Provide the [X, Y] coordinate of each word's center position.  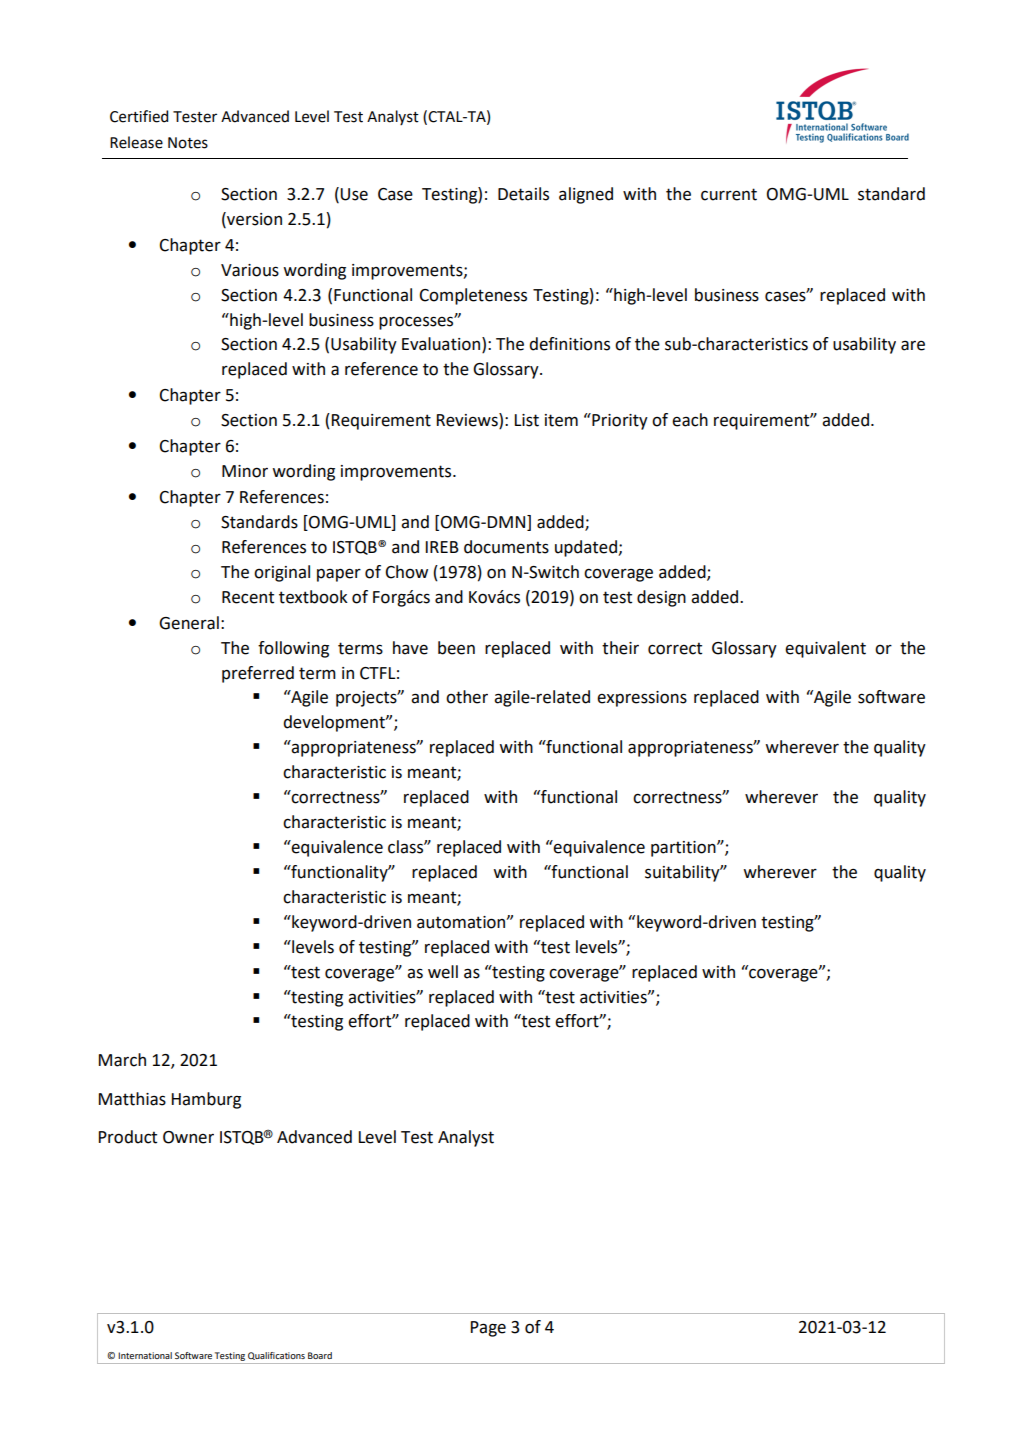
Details [523, 194]
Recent [248, 597]
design [661, 598]
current [729, 194]
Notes [188, 143]
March [122, 1060]
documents [506, 547]
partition [684, 849]
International [145, 1355]
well [443, 972]
